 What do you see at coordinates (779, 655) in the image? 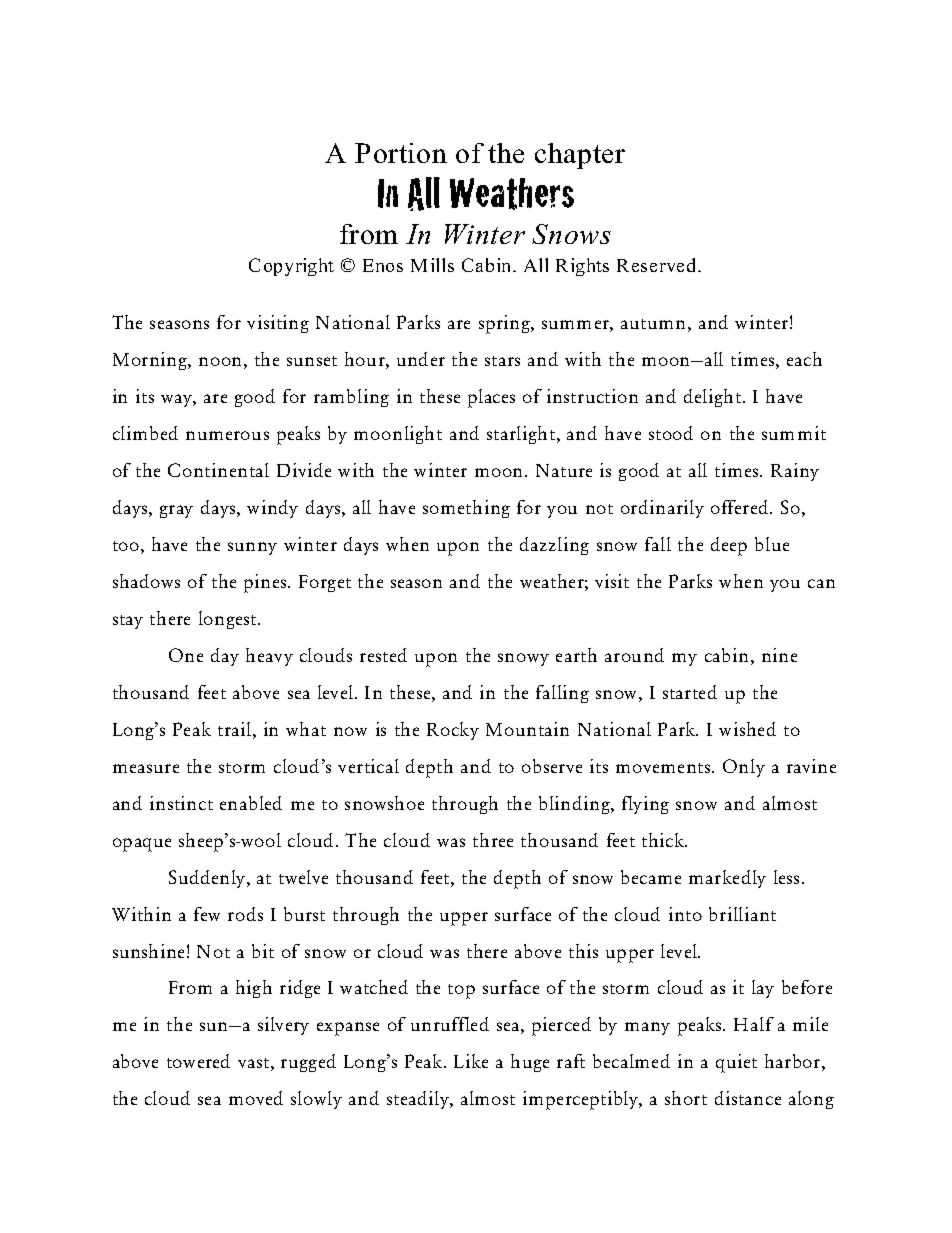
I see `nine` at bounding box center [779, 655].
